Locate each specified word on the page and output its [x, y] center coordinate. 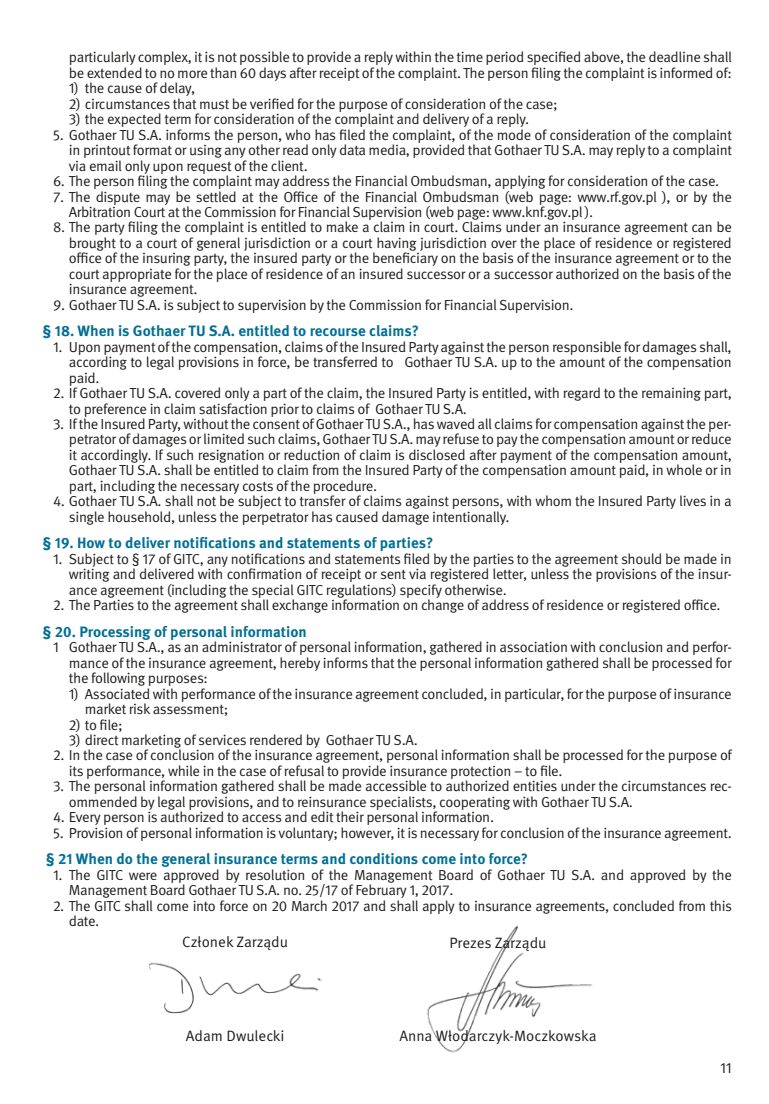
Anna [416, 1034]
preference [115, 411]
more [192, 74]
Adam [204, 1035]
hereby [300, 664]
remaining [671, 394]
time [470, 57]
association [533, 647]
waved [455, 423]
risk [140, 708]
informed [686, 72]
